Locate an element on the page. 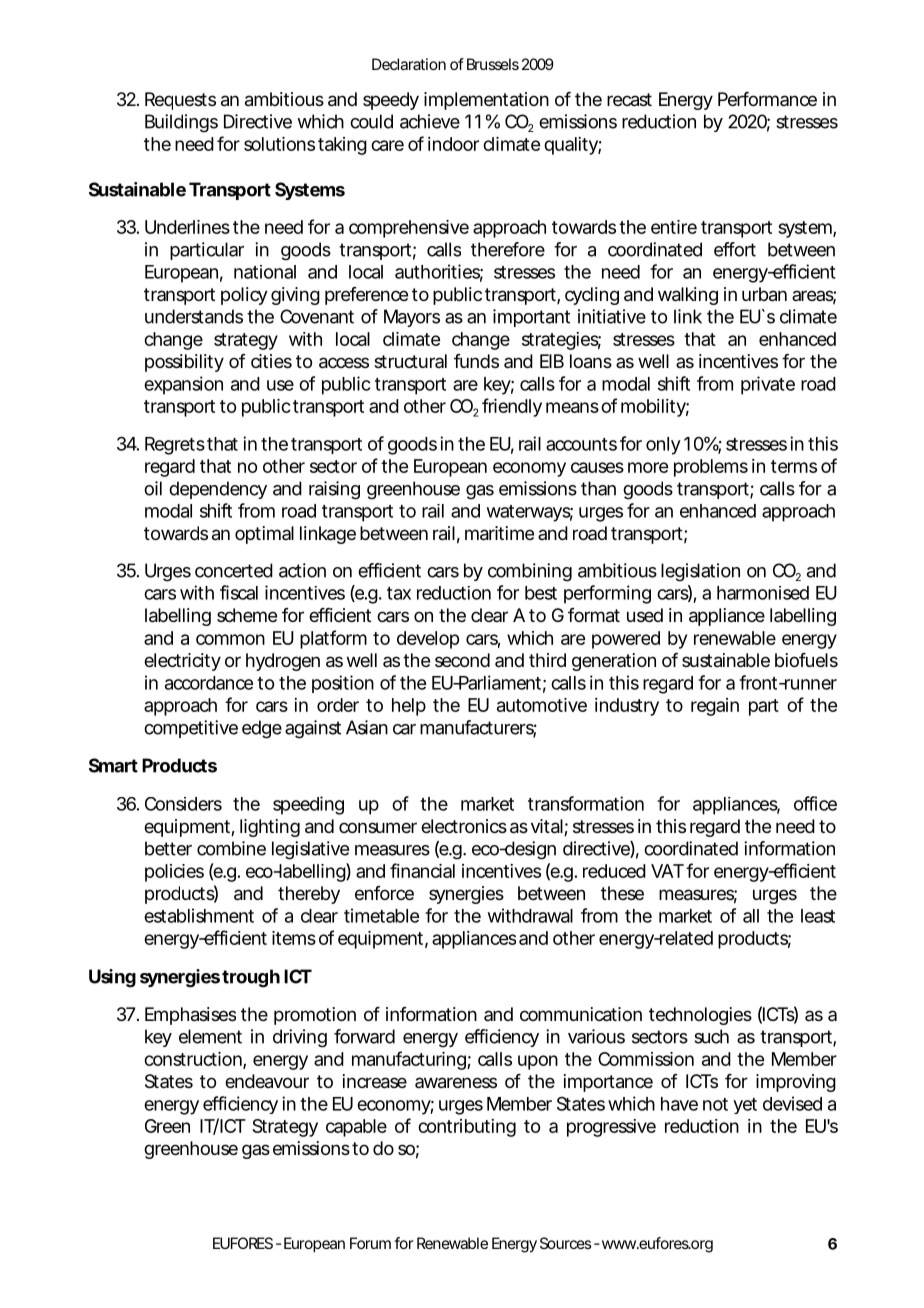  dependency is located at coordinates (218, 490).
